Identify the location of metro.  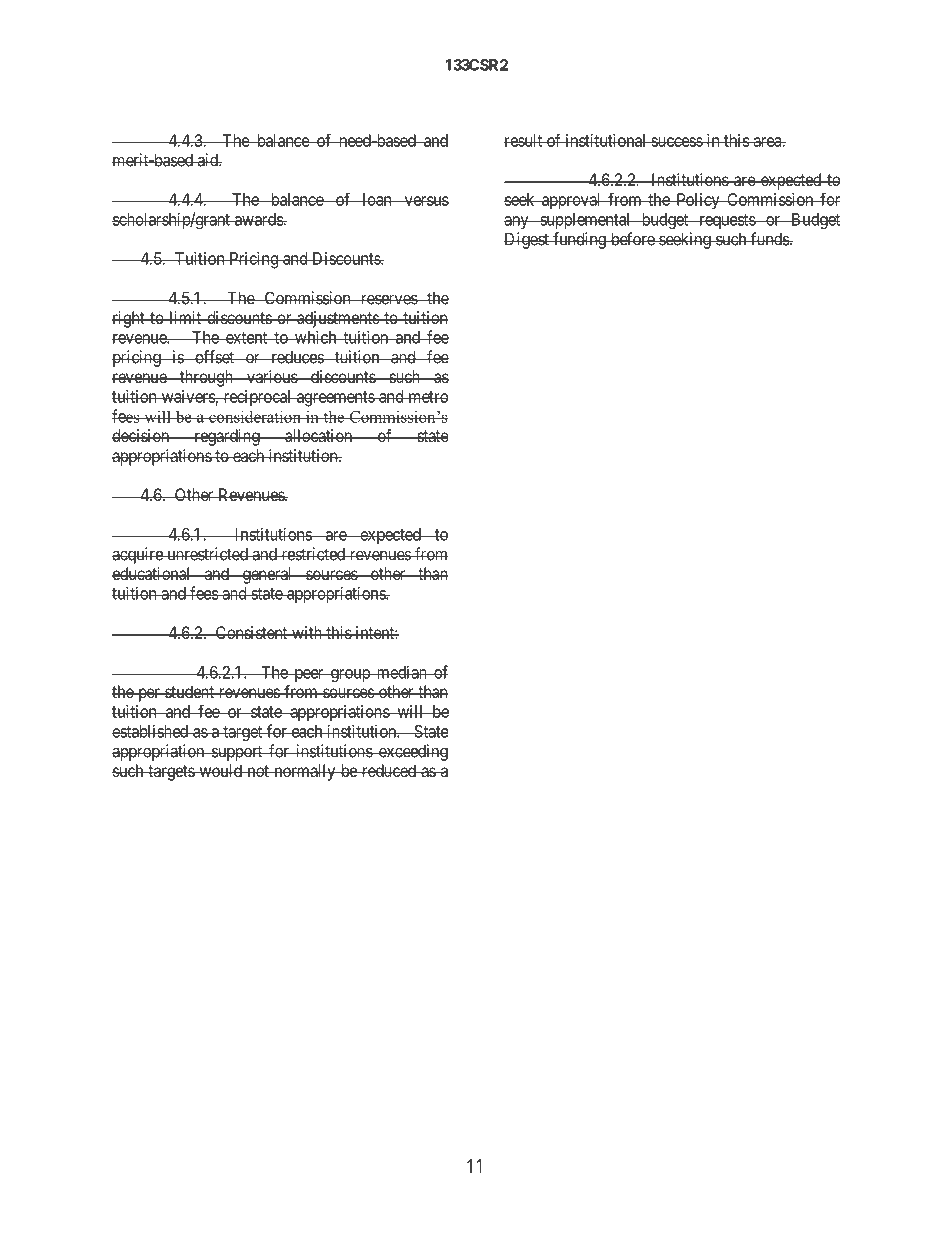
(427, 397).
